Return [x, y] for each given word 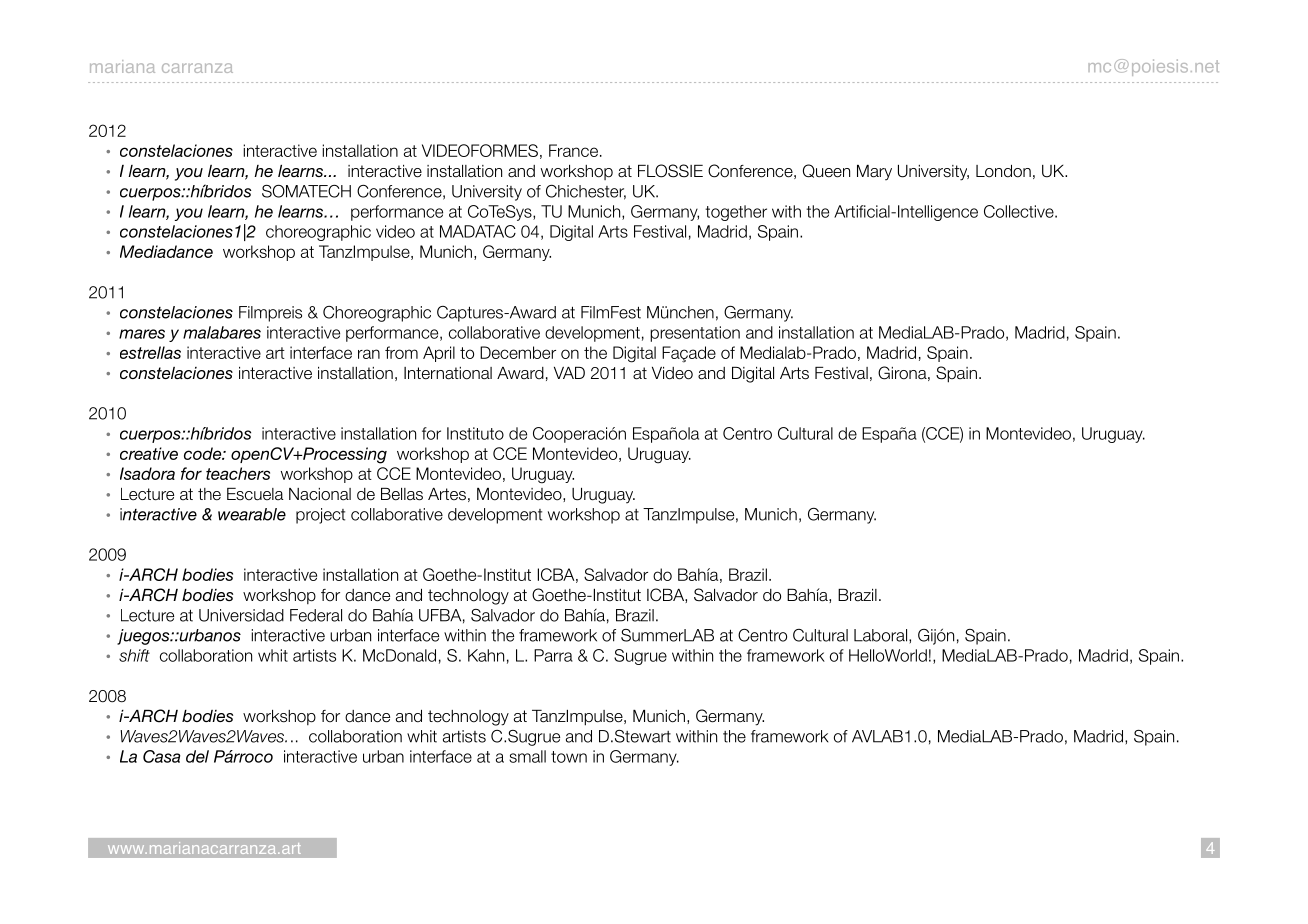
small [527, 756]
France [573, 150]
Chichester [586, 192]
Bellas [402, 494]
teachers [238, 473]
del [197, 756]
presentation [695, 334]
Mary [874, 172]
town [569, 757]
